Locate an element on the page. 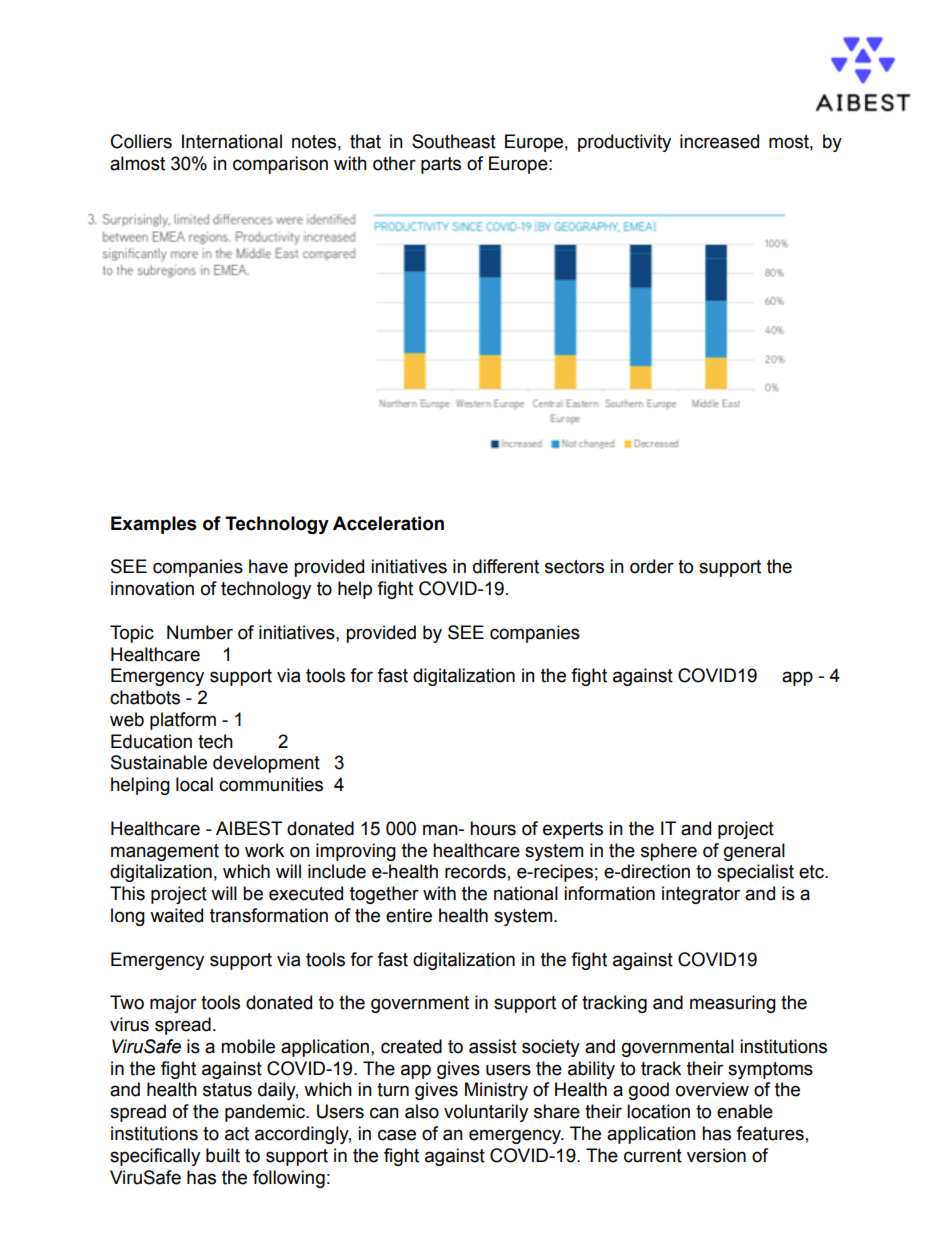 The height and width of the page is (1233, 952). Examples is located at coordinates (154, 525).
